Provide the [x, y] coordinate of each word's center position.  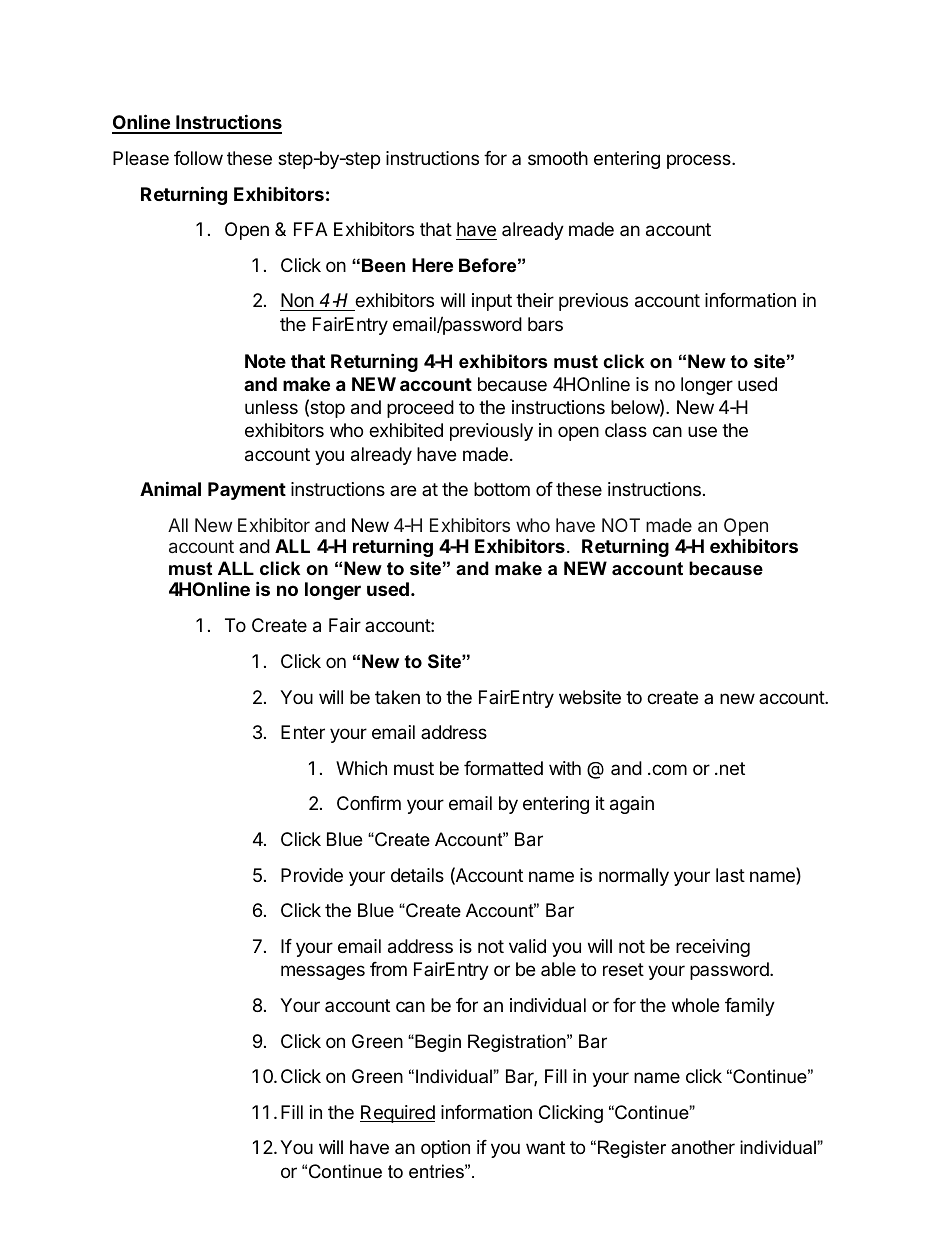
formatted [503, 768]
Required [397, 1114]
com [668, 769]
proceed [420, 409]
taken [397, 697]
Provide [312, 875]
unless [271, 407]
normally [634, 877]
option [445, 1149]
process [700, 161]
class [626, 430]
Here [432, 265]
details [417, 875]
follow [198, 158]
